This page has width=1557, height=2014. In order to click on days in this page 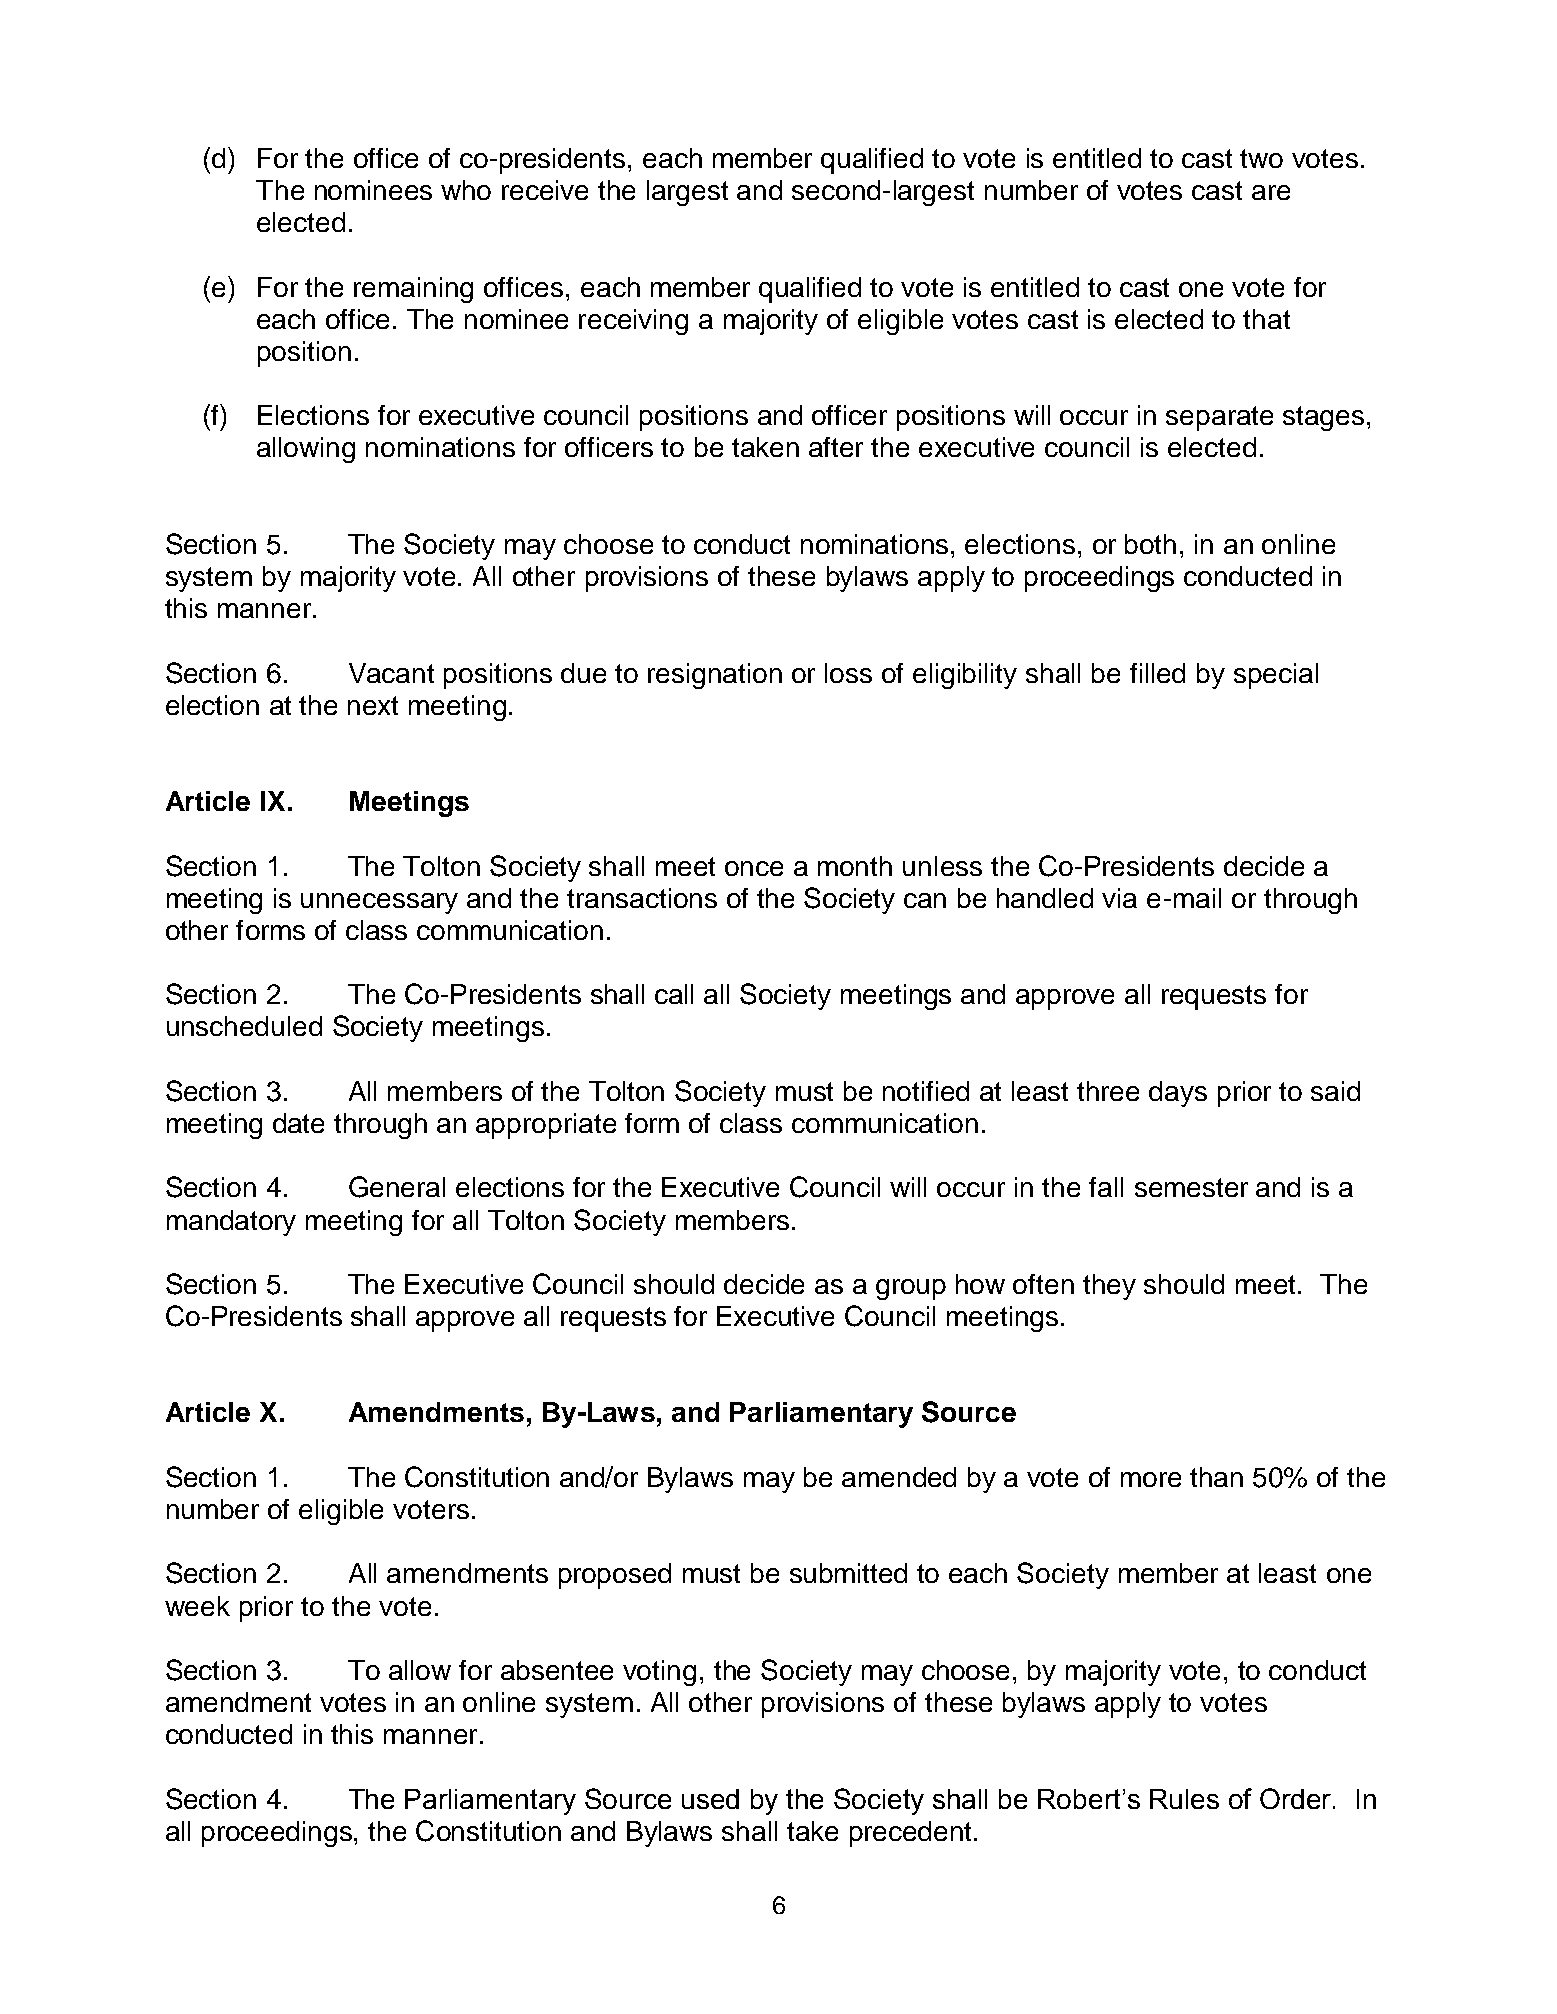, I will do `click(1178, 1094)`.
